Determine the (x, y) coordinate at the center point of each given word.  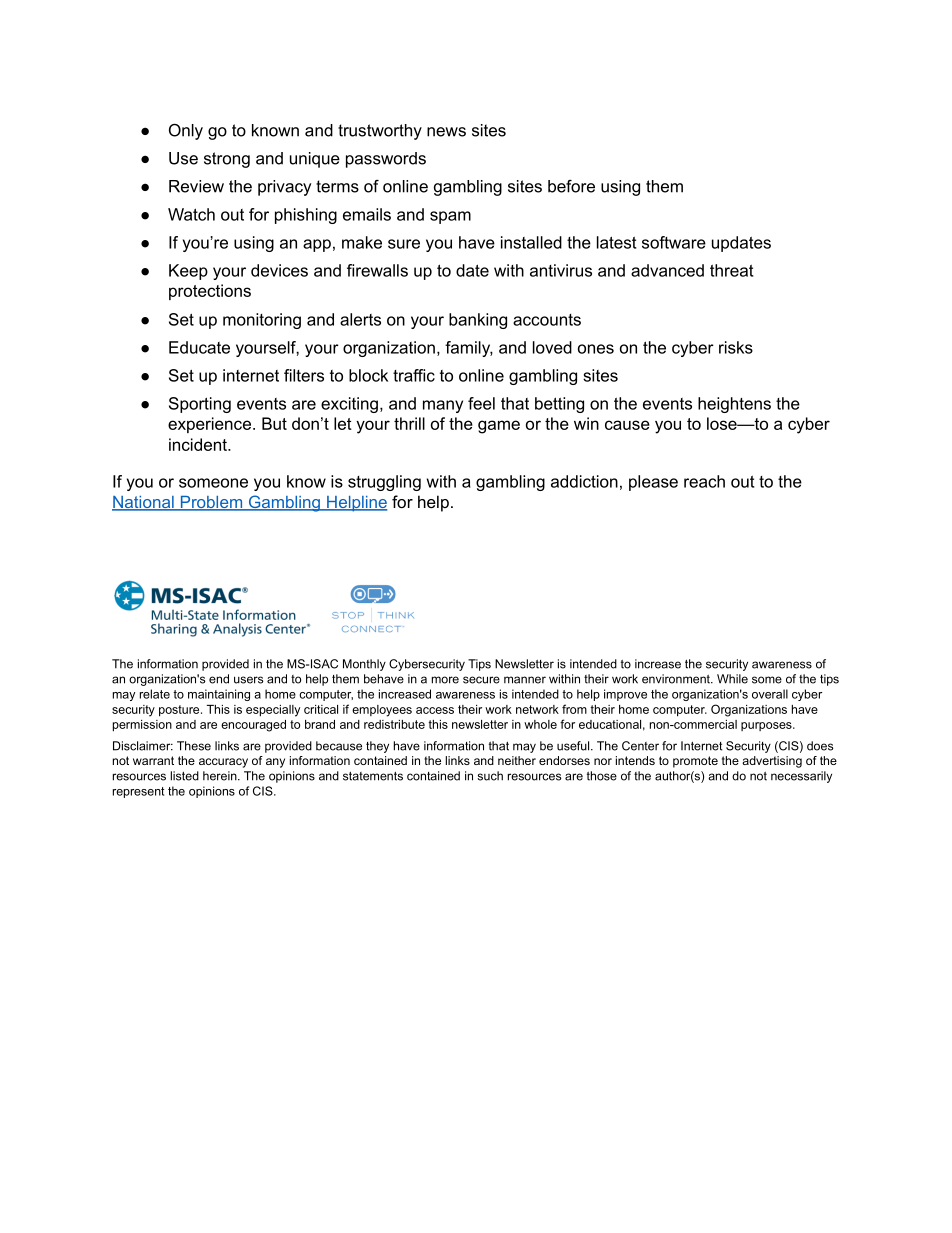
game (499, 427)
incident (199, 444)
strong (227, 160)
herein (221, 776)
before (571, 186)
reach (704, 481)
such (490, 776)
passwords (386, 160)
